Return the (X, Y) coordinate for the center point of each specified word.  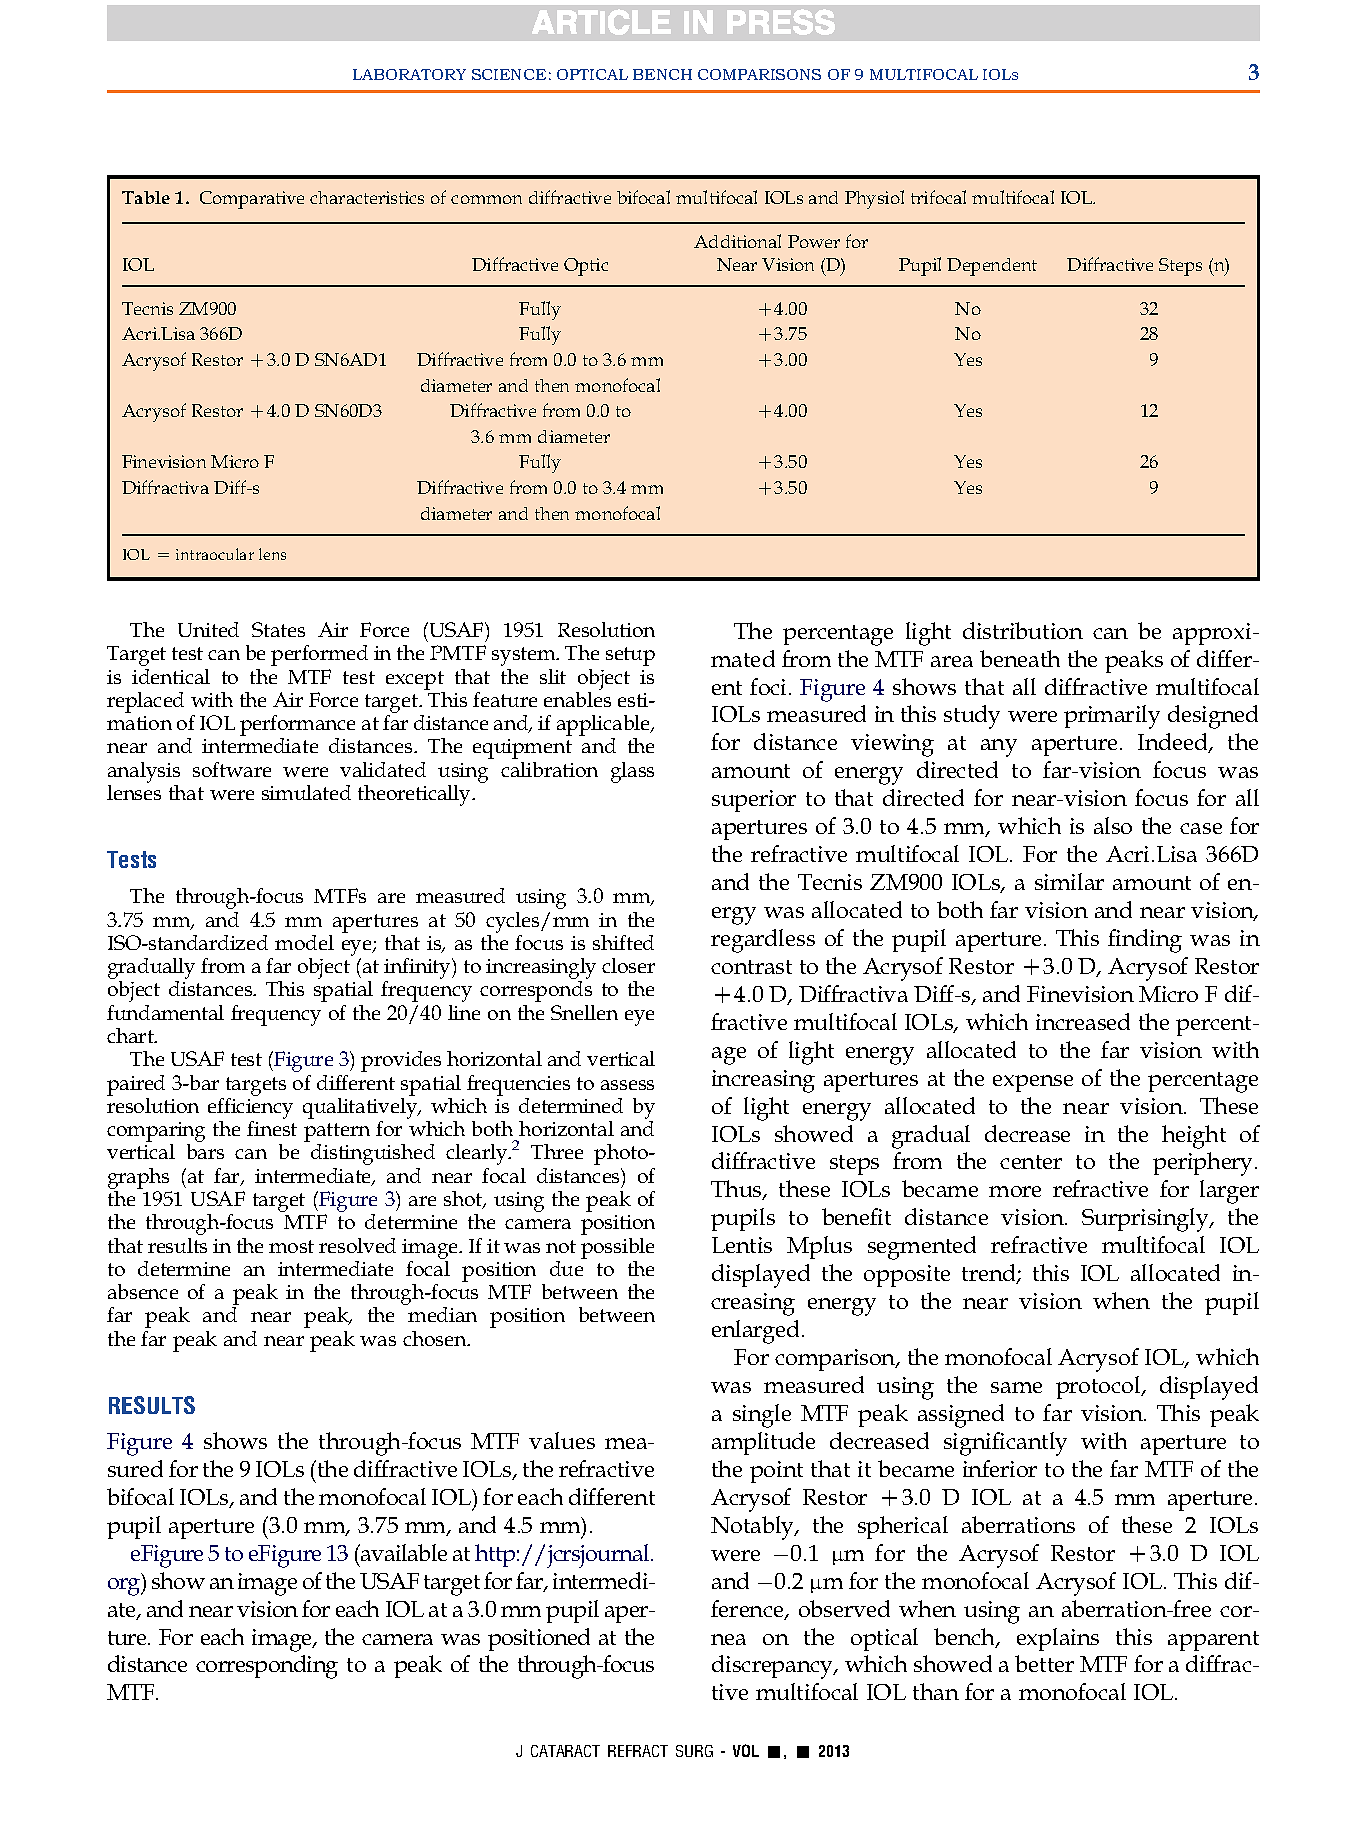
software (232, 769)
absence (143, 1291)
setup (630, 656)
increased (1083, 1021)
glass (632, 772)
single (762, 1416)
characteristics (367, 197)
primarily (1112, 717)
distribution (1023, 630)
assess (627, 1085)
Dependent (992, 267)
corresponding (267, 1667)
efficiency (250, 1110)
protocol (1099, 1387)
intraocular (215, 554)
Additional (737, 241)
